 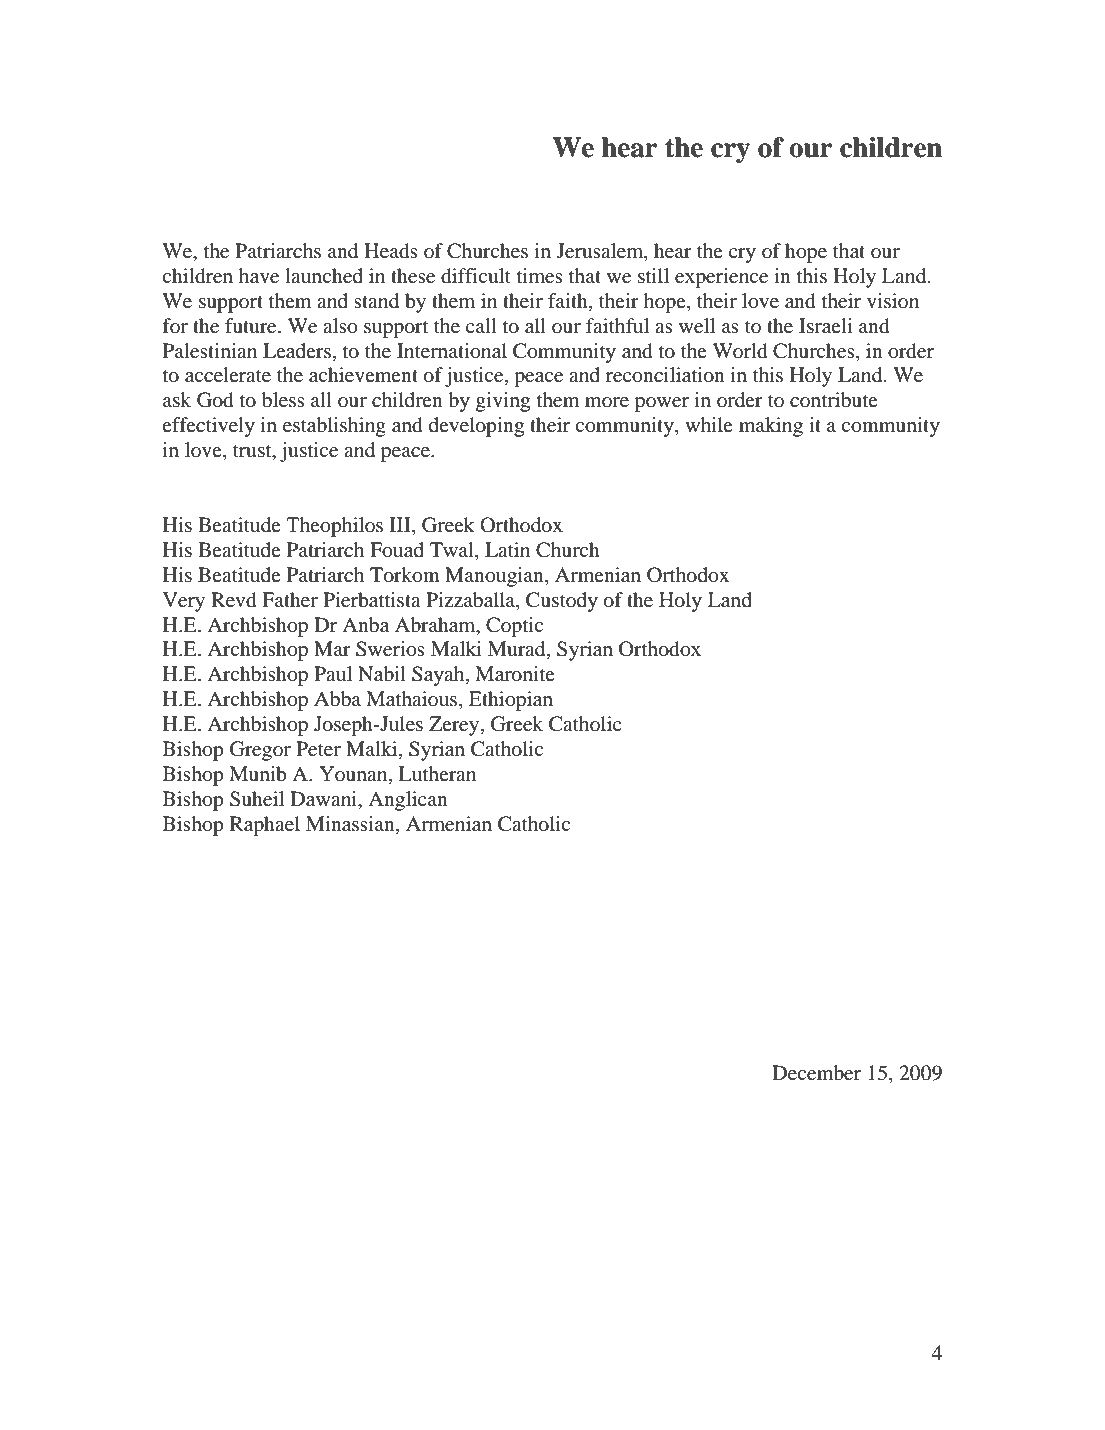 I want to click on have, so click(x=259, y=276).
